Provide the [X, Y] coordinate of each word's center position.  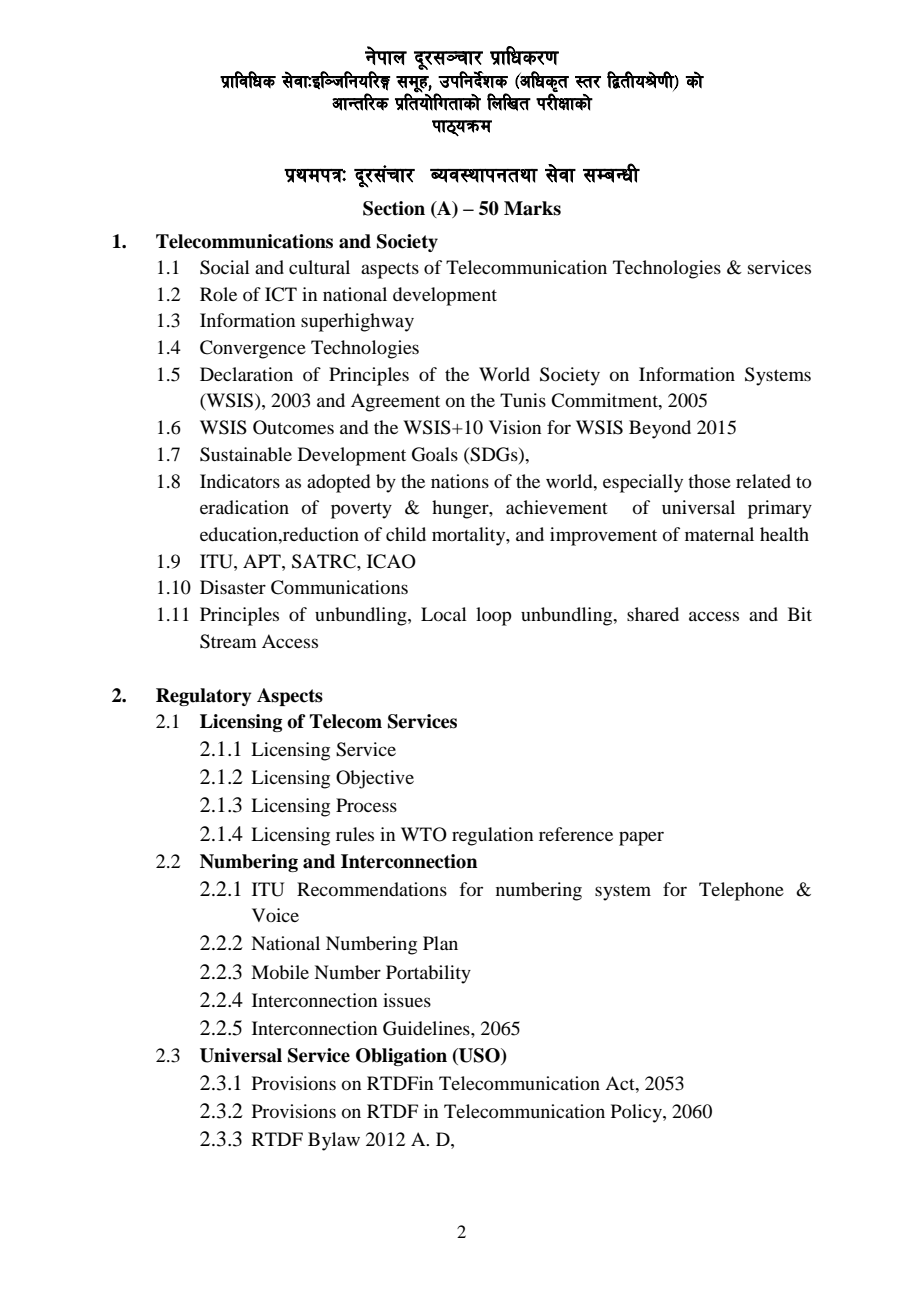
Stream [228, 641]
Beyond [660, 429]
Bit [800, 614]
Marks [532, 208]
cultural [319, 267]
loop [494, 616]
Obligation [401, 1057]
